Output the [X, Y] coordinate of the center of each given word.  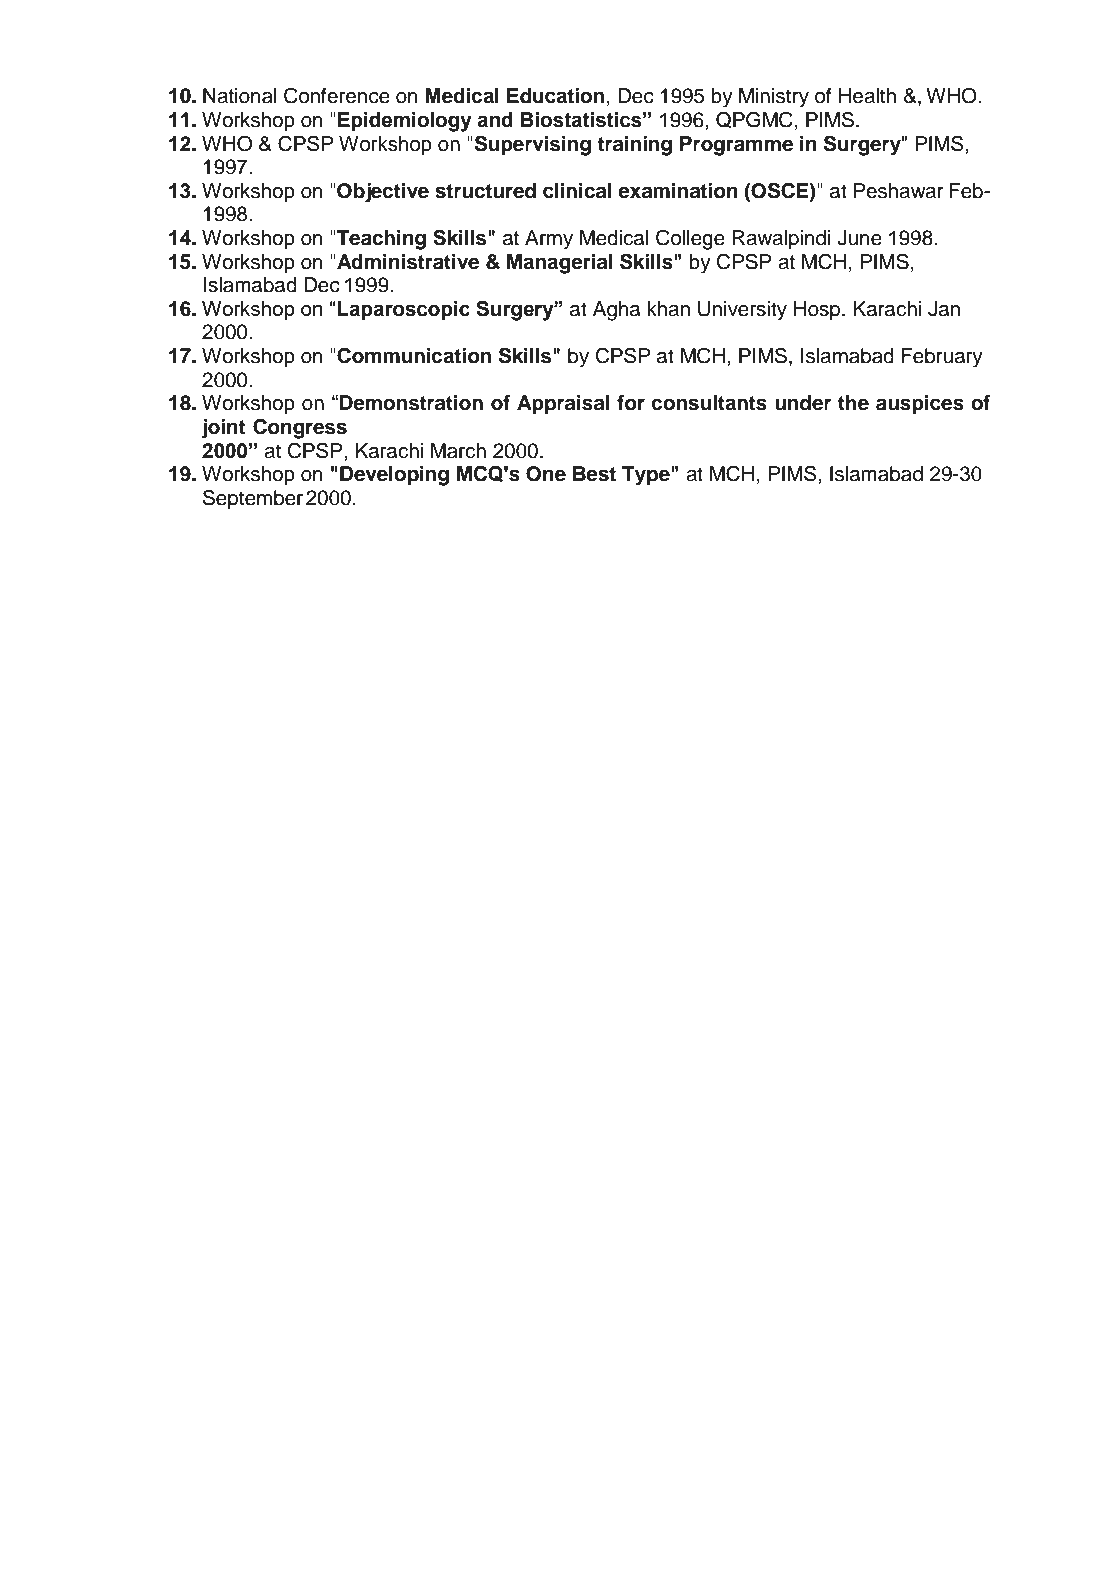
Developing [394, 476]
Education [555, 96]
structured [485, 191]
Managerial [559, 264]
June [859, 238]
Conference [337, 95]
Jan [944, 309]
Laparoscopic [403, 311]
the [853, 403]
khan [668, 309]
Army [549, 240]
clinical [577, 191]
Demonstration [411, 403]
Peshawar [899, 191]
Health [867, 96]
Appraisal [563, 405]
